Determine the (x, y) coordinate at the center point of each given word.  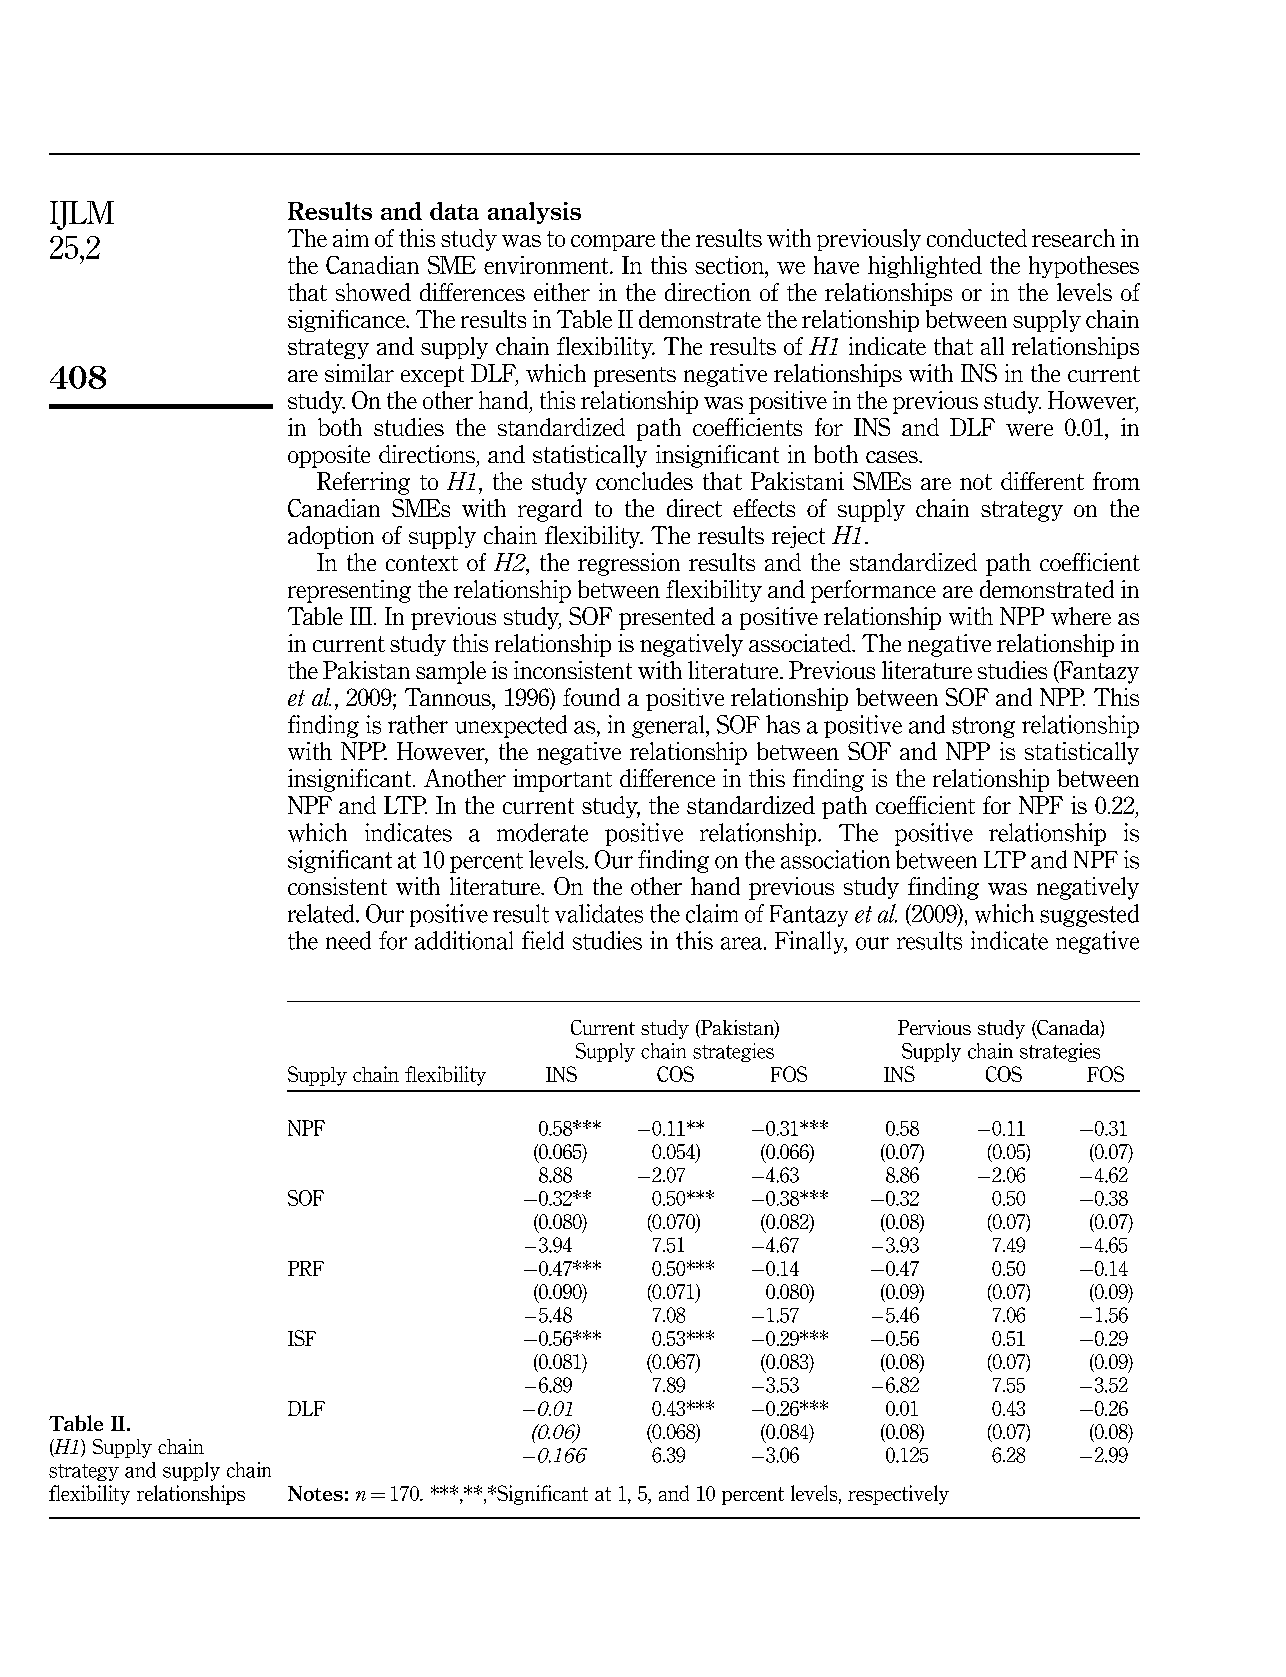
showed (373, 292)
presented (667, 618)
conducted (977, 238)
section (730, 265)
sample (451, 672)
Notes (315, 1493)
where (1081, 616)
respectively (898, 1495)
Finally (811, 942)
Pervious (934, 1027)
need (348, 940)
